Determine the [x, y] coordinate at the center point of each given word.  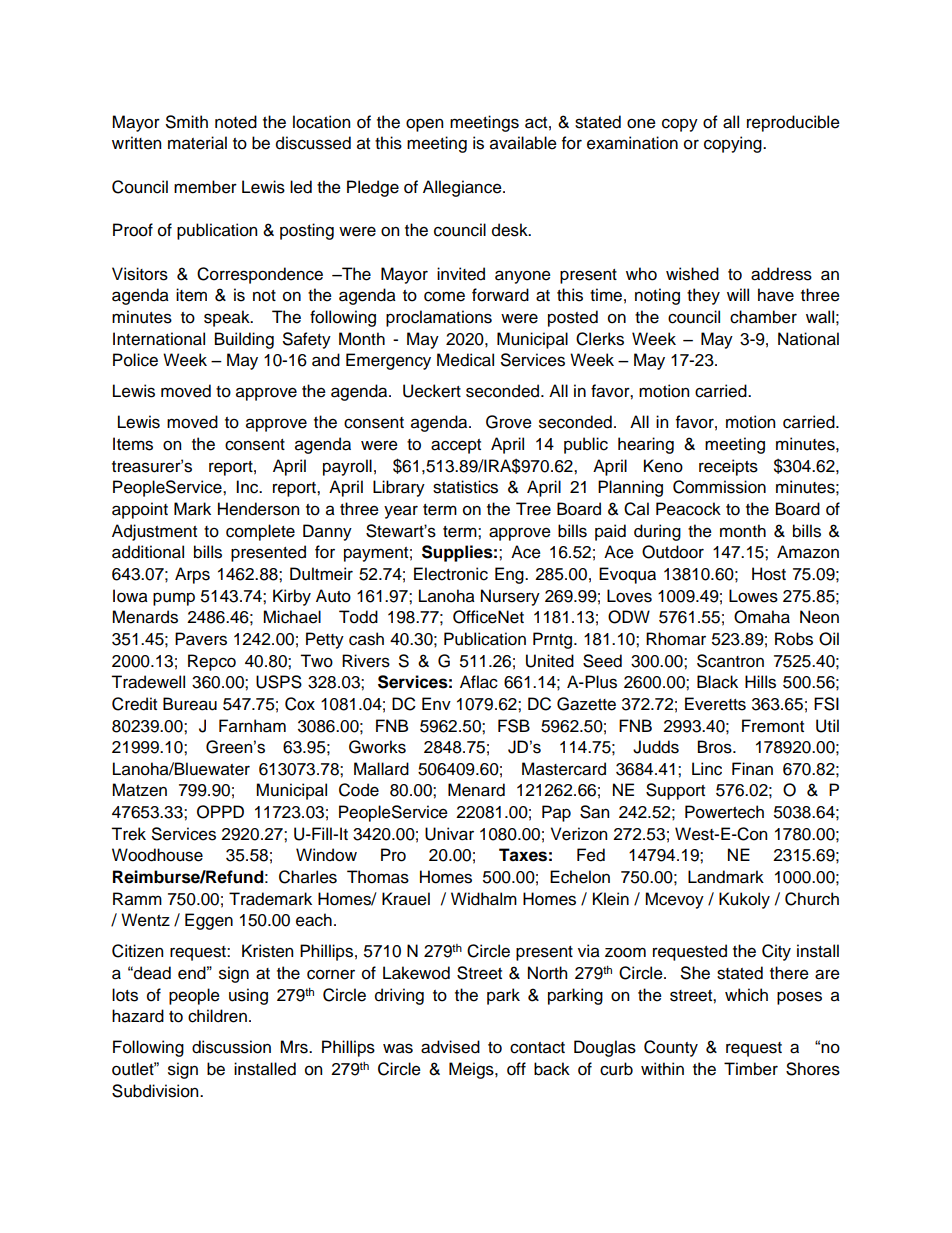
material [197, 143]
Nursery [510, 597]
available [523, 143]
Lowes [753, 596]
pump [174, 599]
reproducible [793, 123]
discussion [231, 1047]
